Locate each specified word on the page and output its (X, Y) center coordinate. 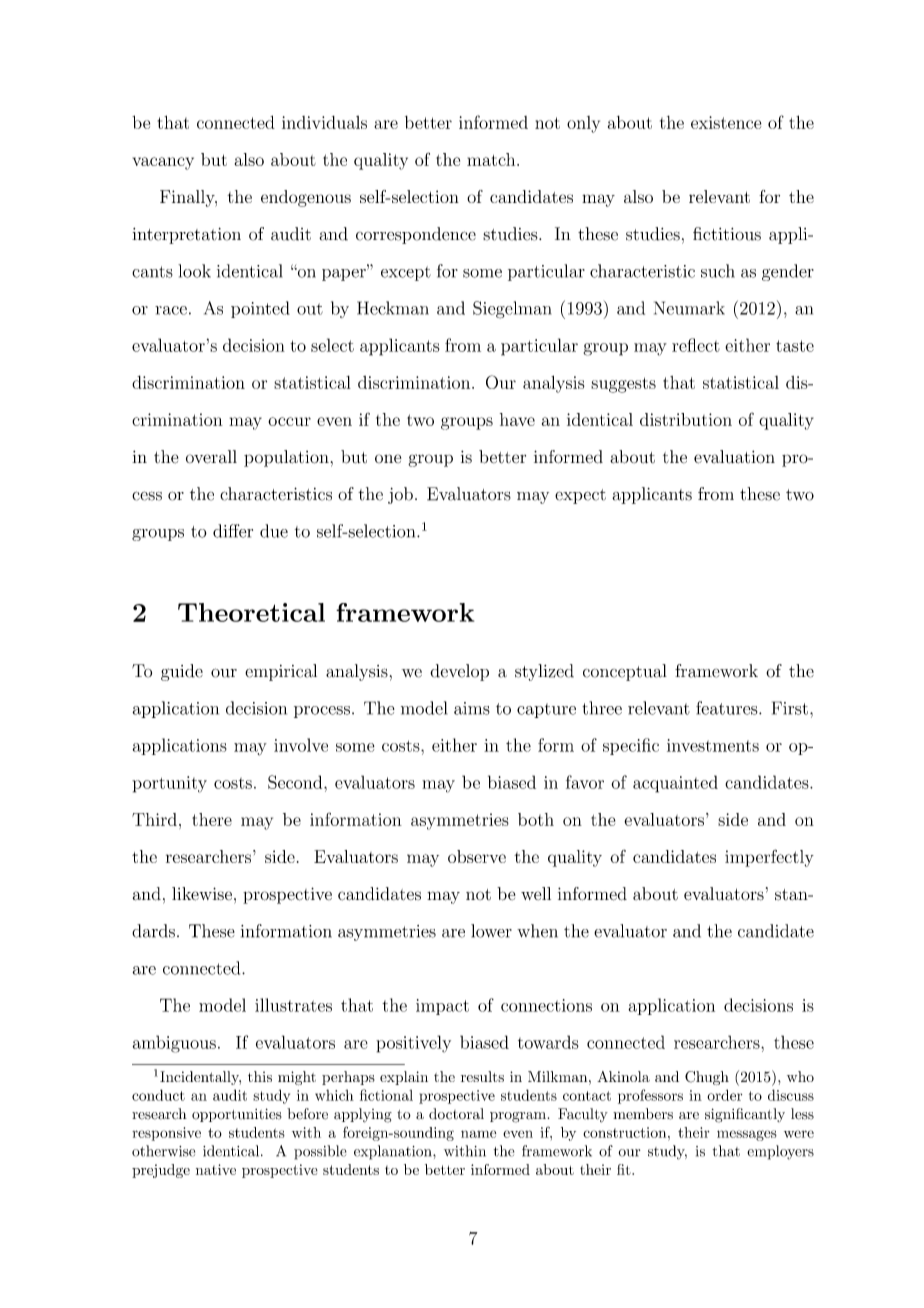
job (400, 495)
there (212, 819)
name (478, 1134)
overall (211, 457)
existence (726, 122)
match (491, 159)
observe (477, 856)
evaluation (734, 457)
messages (747, 1135)
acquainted (675, 784)
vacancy (163, 163)
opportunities (237, 1115)
